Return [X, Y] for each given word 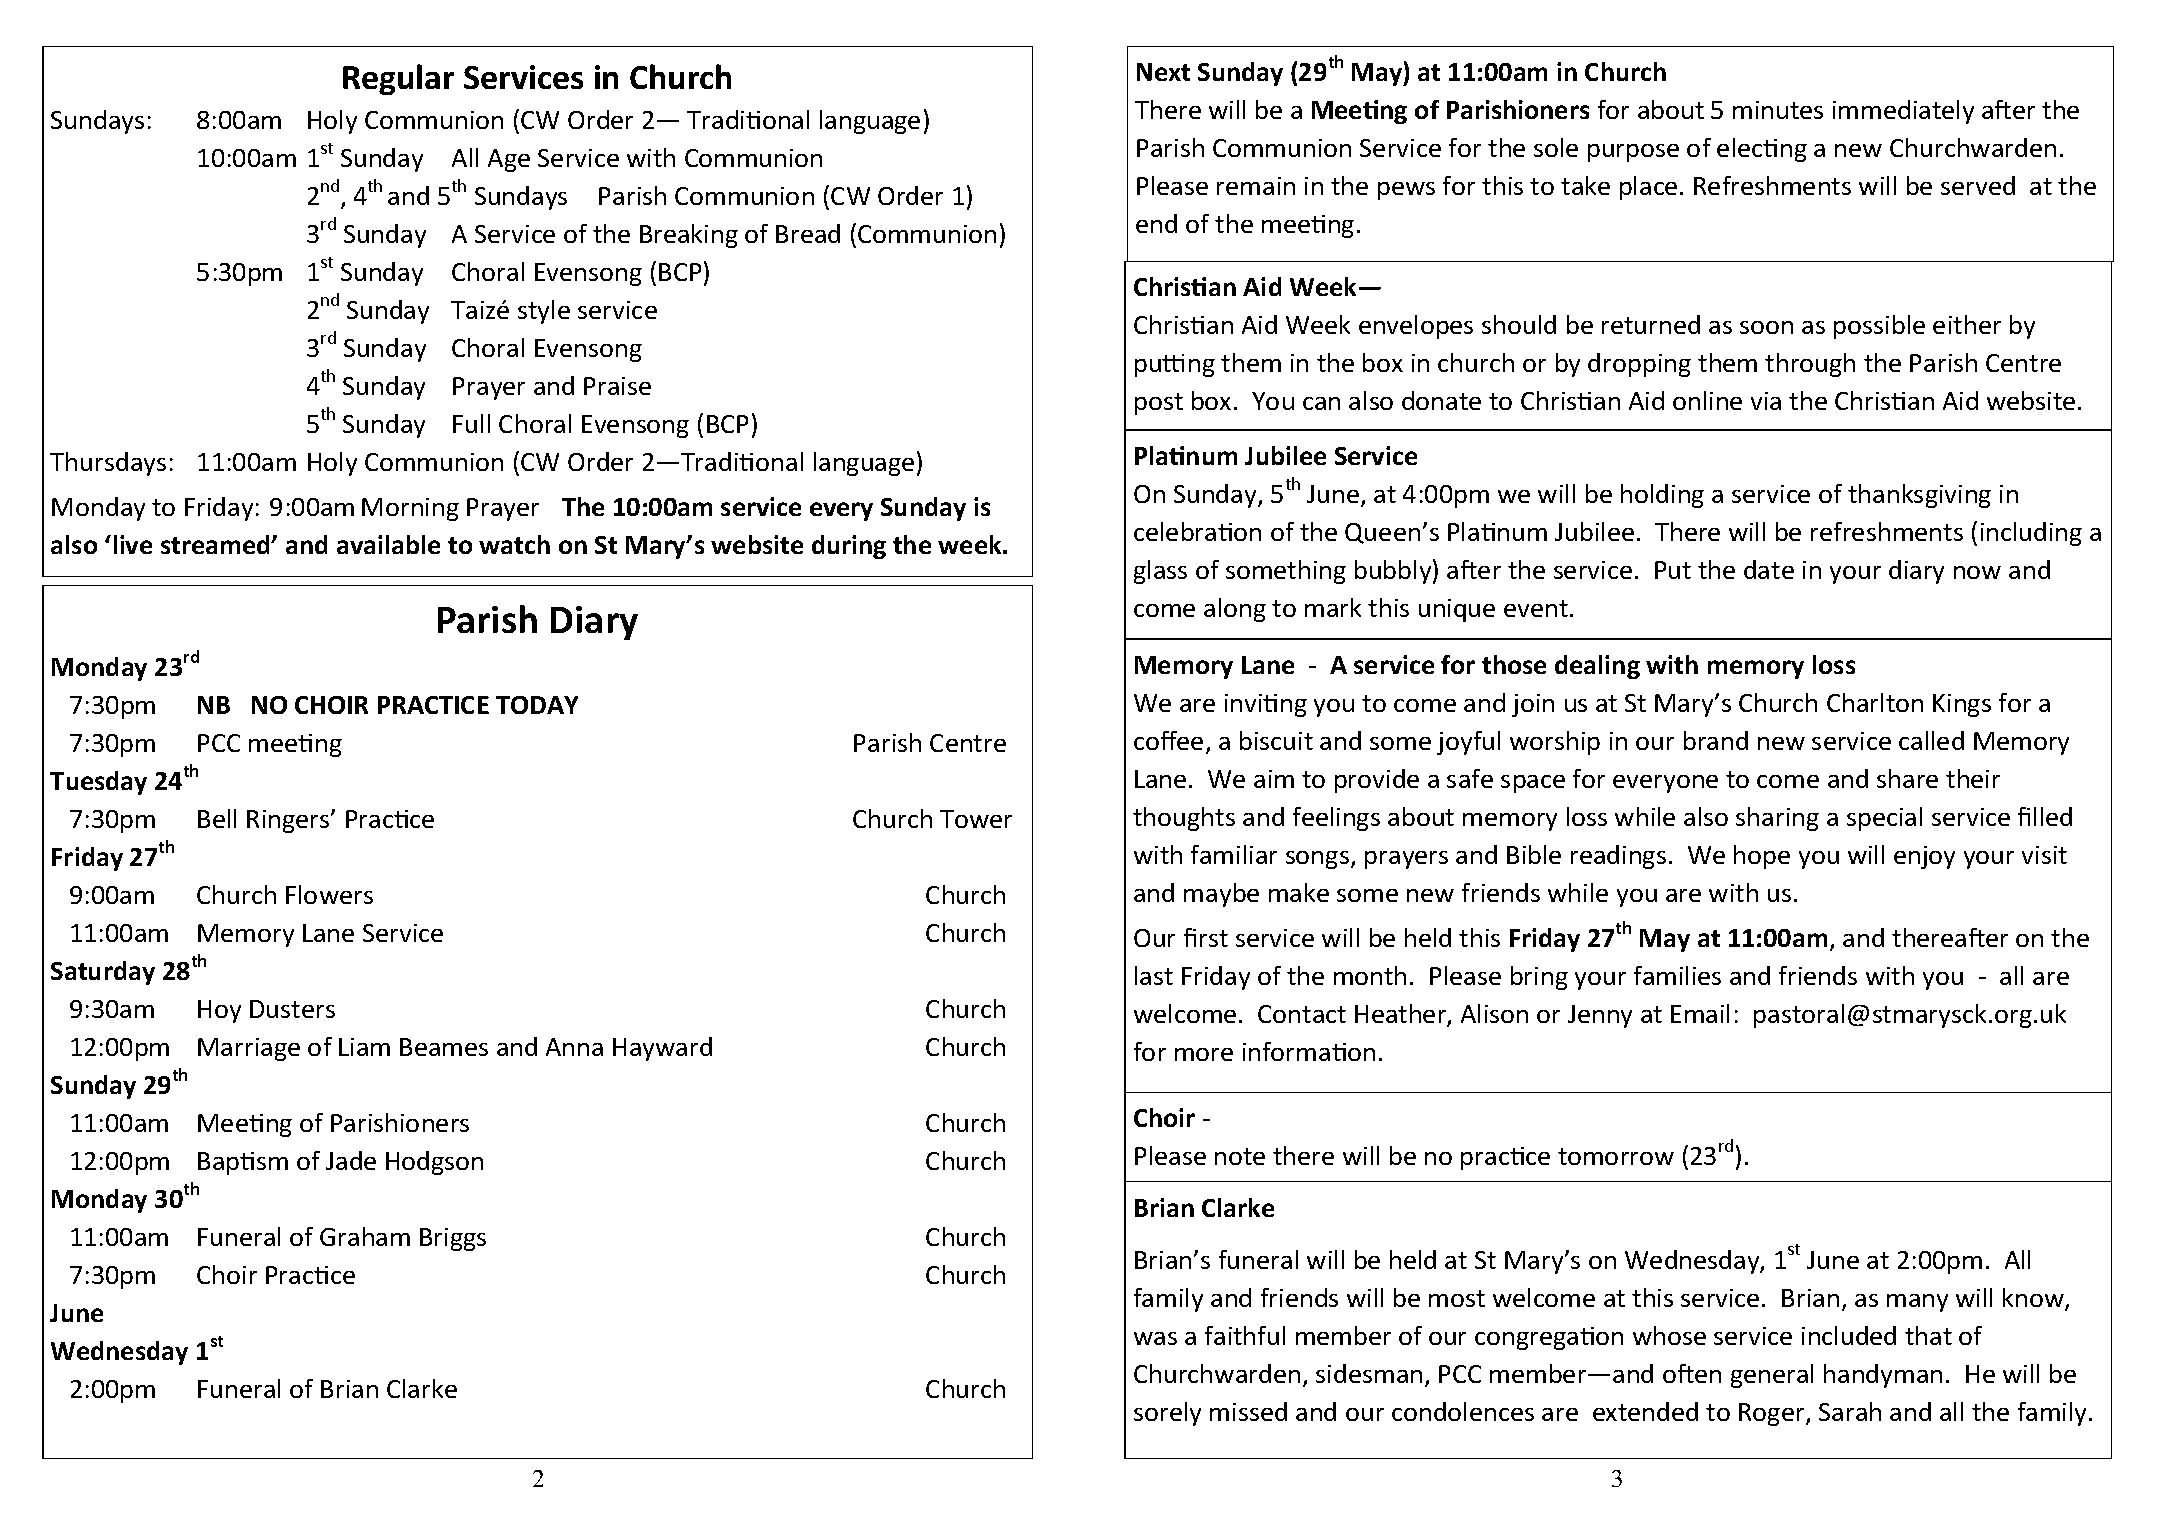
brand [1716, 740]
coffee [1168, 740]
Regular [398, 79]
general [1772, 1376]
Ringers [289, 821]
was [1155, 1338]
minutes [1778, 110]
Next [1163, 72]
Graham [365, 1236]
